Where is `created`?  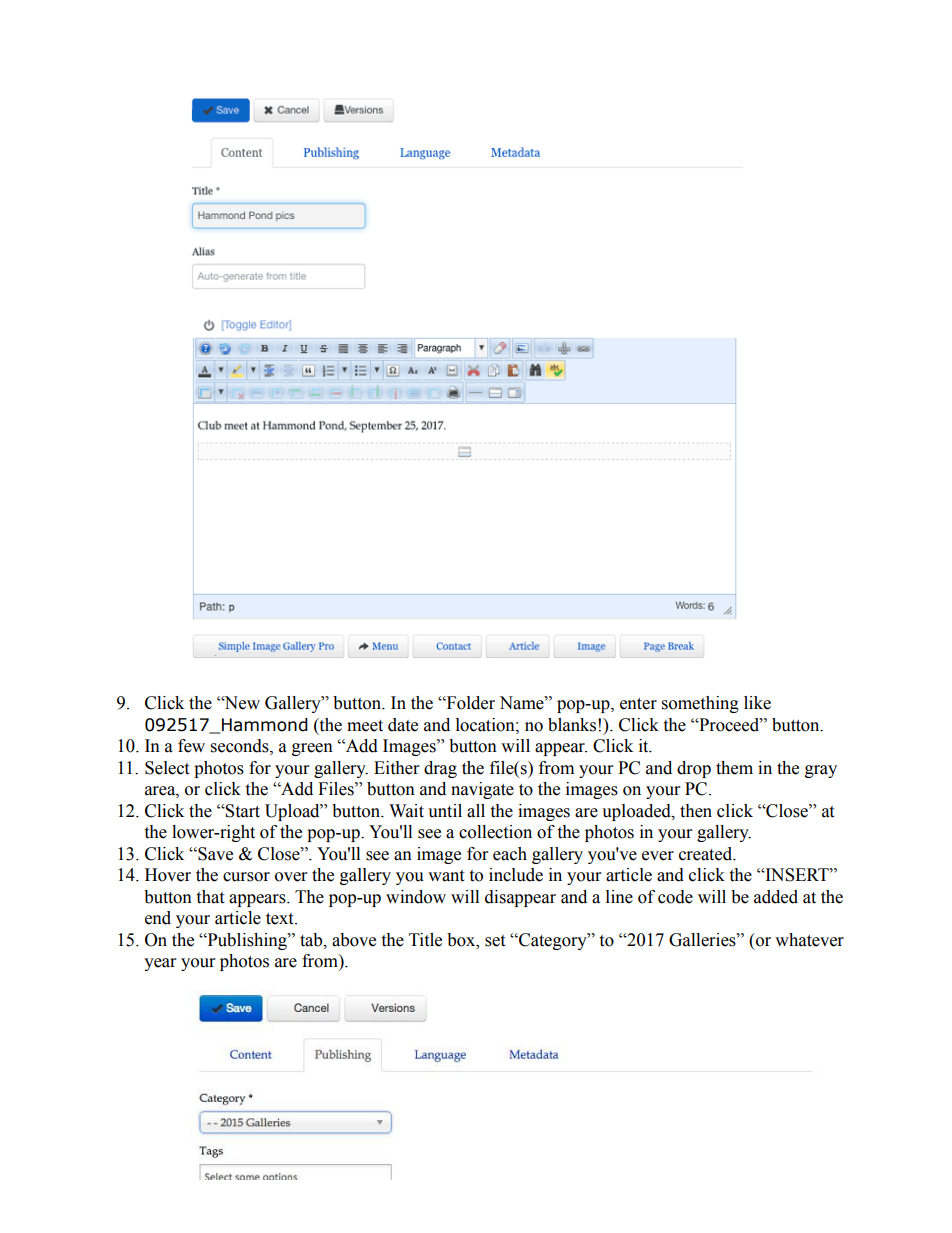 created is located at coordinates (707, 854).
